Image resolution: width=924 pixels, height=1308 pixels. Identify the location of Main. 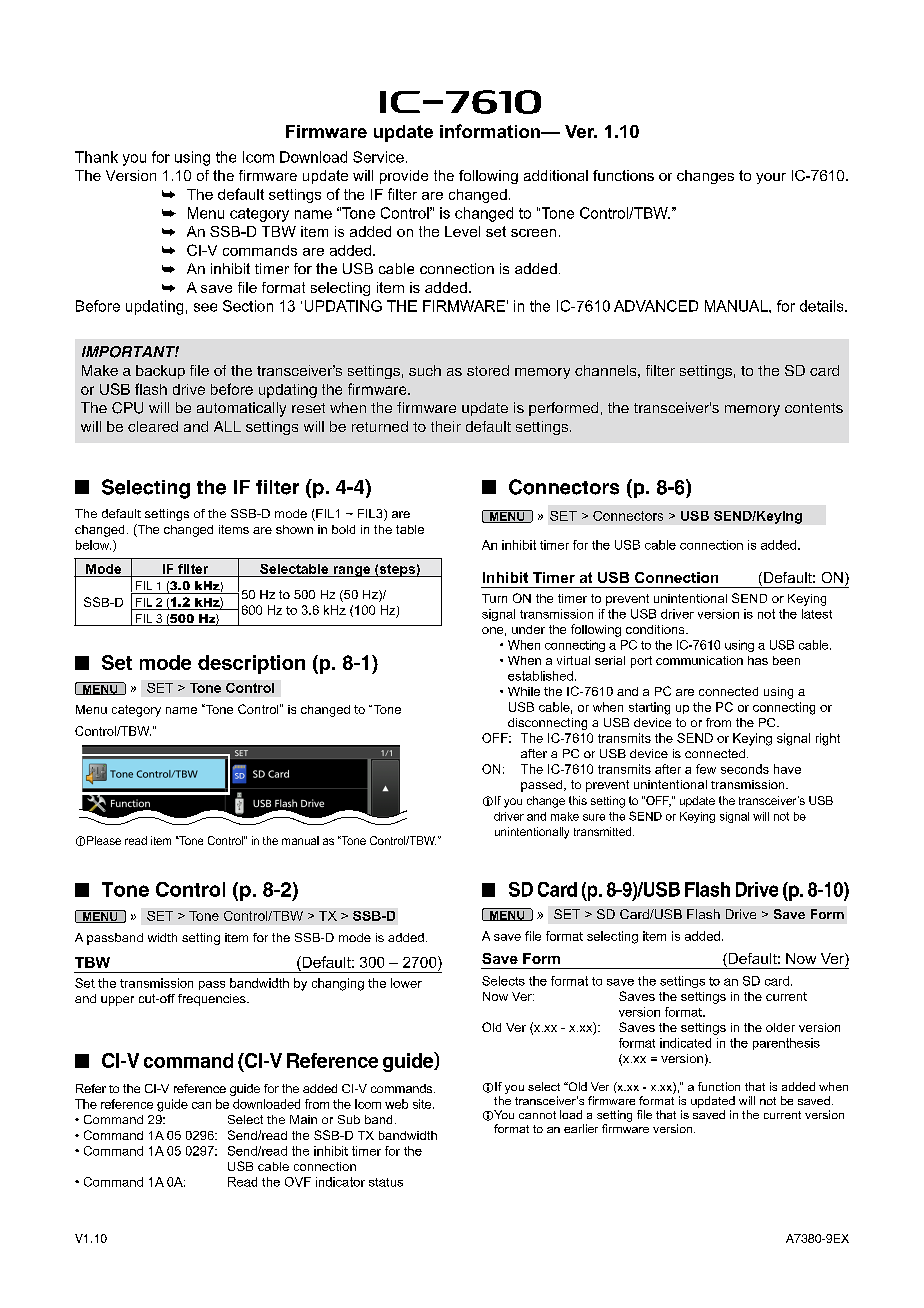
(303, 1119).
